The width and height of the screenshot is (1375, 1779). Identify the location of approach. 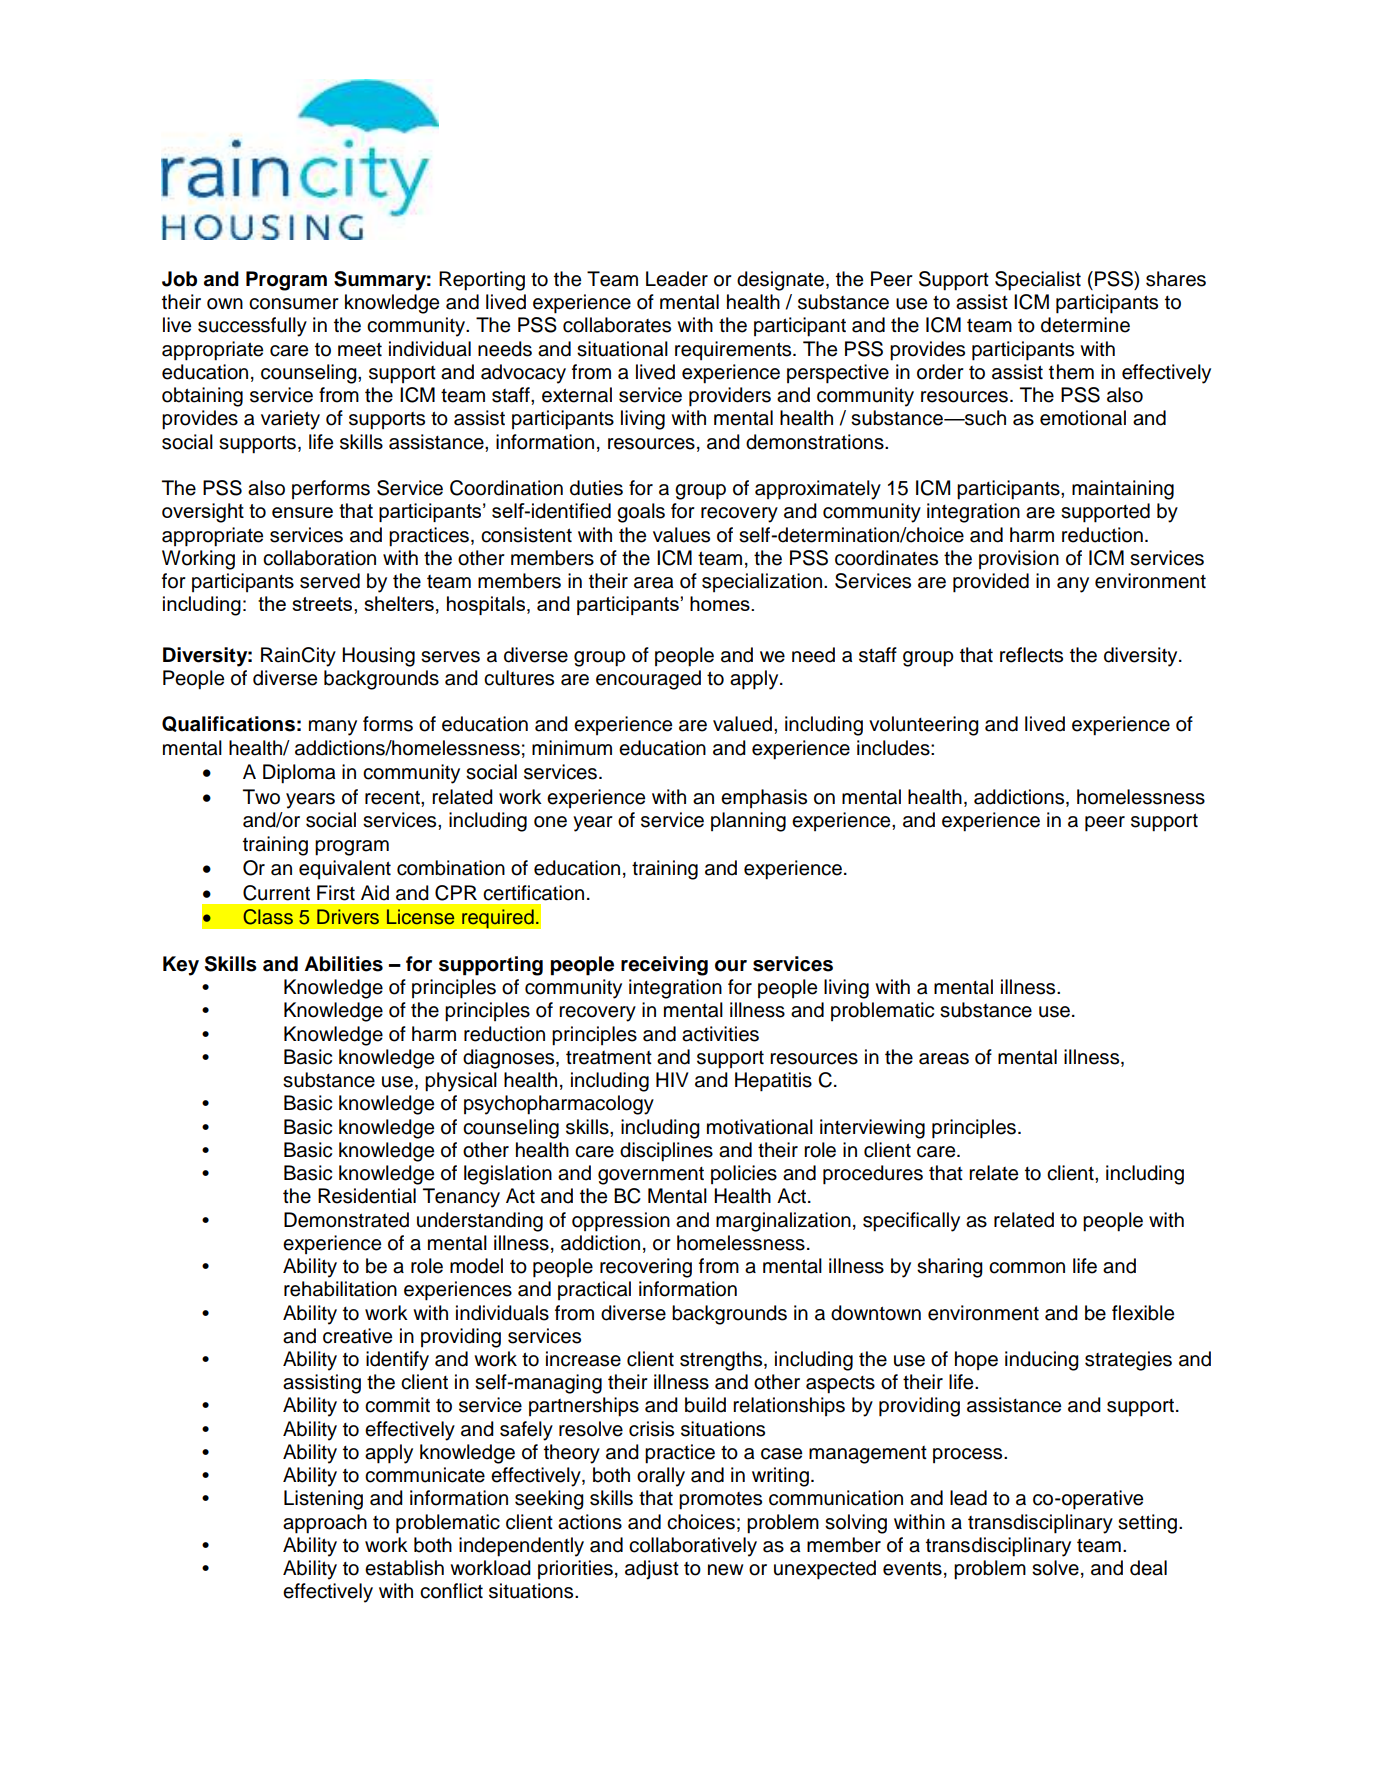
(325, 1524).
